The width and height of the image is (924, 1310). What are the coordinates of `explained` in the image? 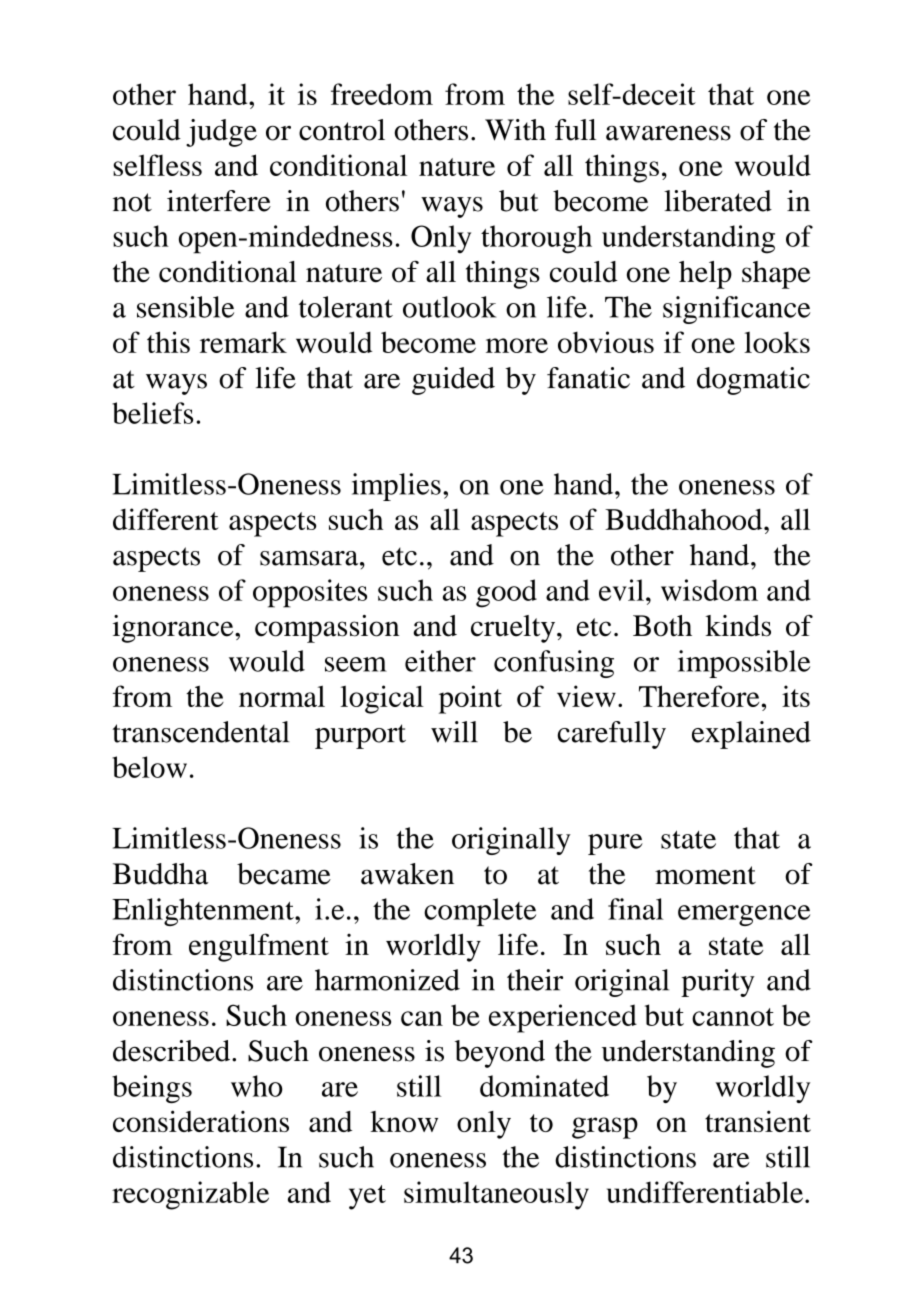 It's located at (751, 735).
